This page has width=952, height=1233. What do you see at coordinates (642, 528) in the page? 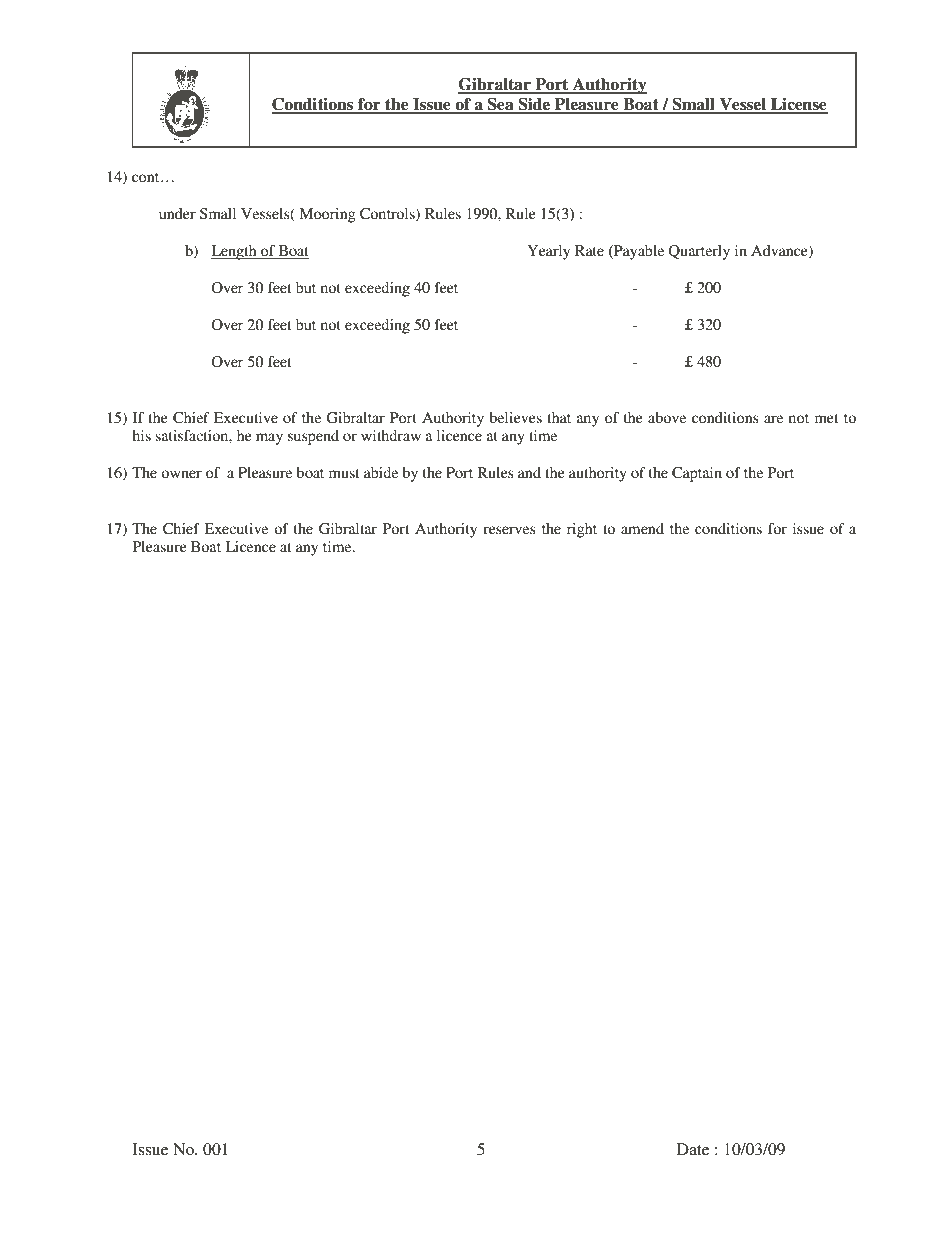
I see `amend` at bounding box center [642, 528].
